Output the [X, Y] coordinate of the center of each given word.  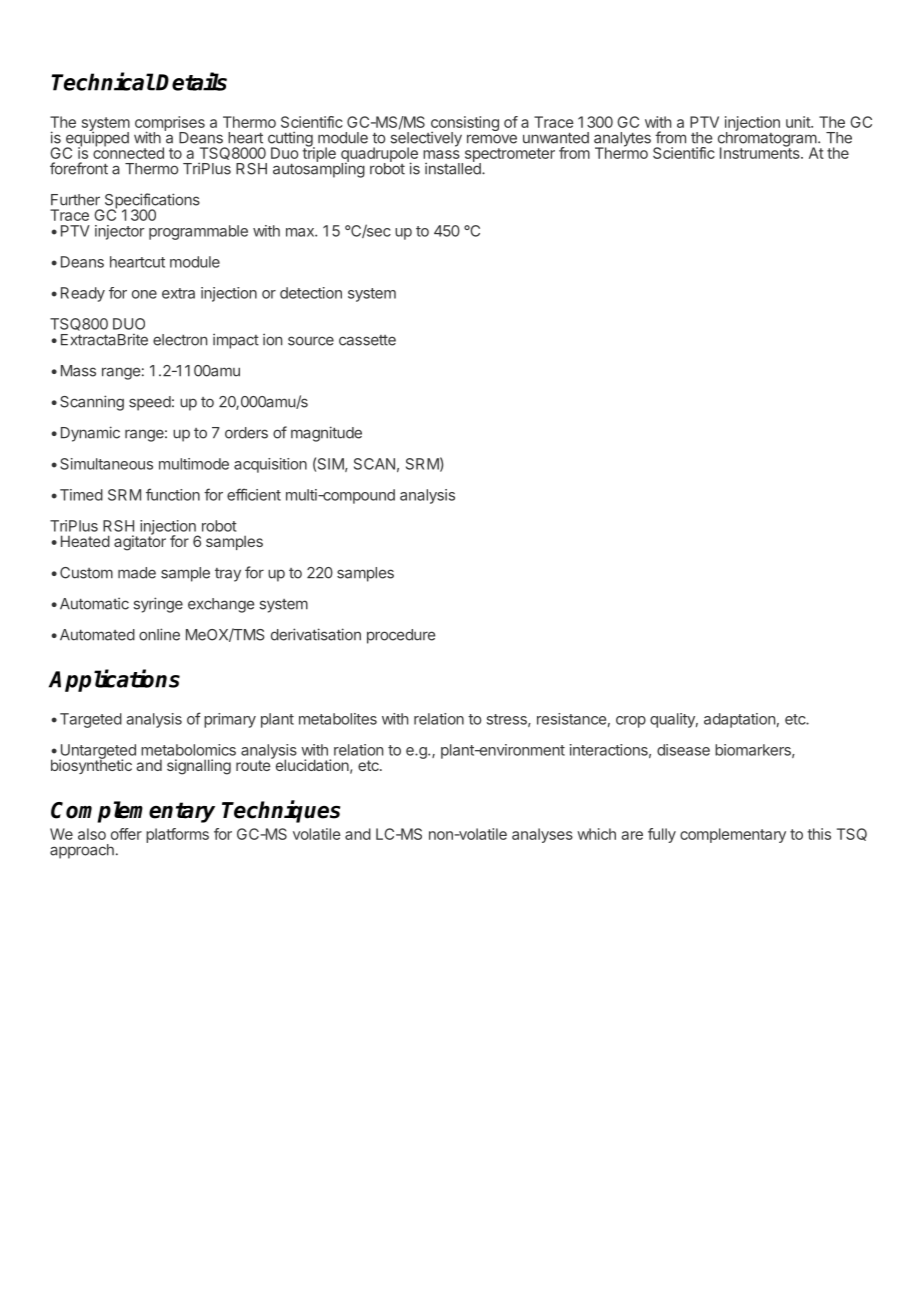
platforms [177, 835]
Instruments [761, 152]
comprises [170, 124]
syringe [158, 605]
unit [799, 122]
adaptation [739, 720]
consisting [463, 125]
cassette [367, 340]
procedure [401, 636]
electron [180, 340]
